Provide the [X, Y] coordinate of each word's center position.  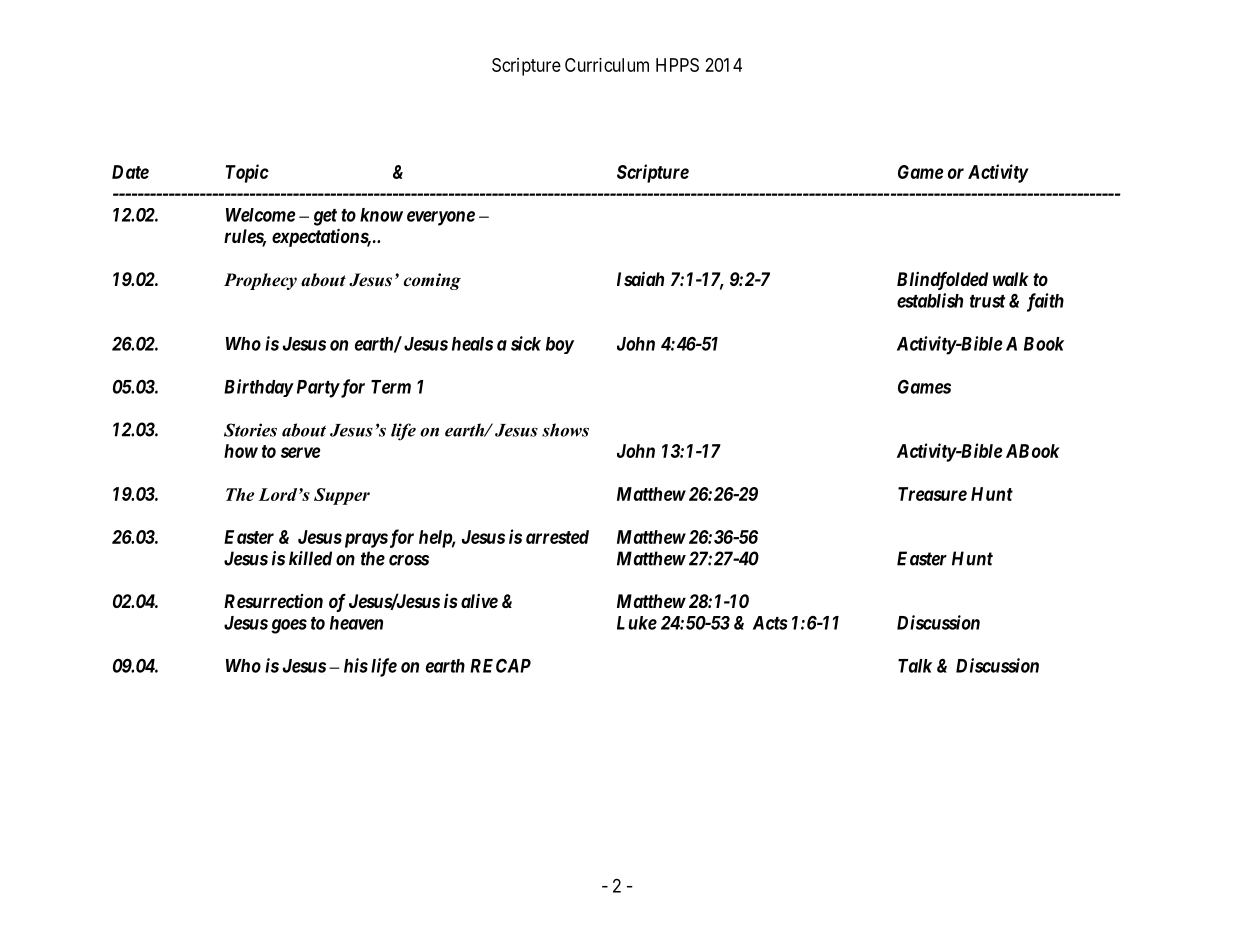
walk [1010, 279]
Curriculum [607, 65]
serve [301, 452]
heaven [356, 623]
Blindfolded [942, 281]
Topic [247, 173]
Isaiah [640, 279]
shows [565, 430]
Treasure [932, 494]
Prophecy [260, 281]
